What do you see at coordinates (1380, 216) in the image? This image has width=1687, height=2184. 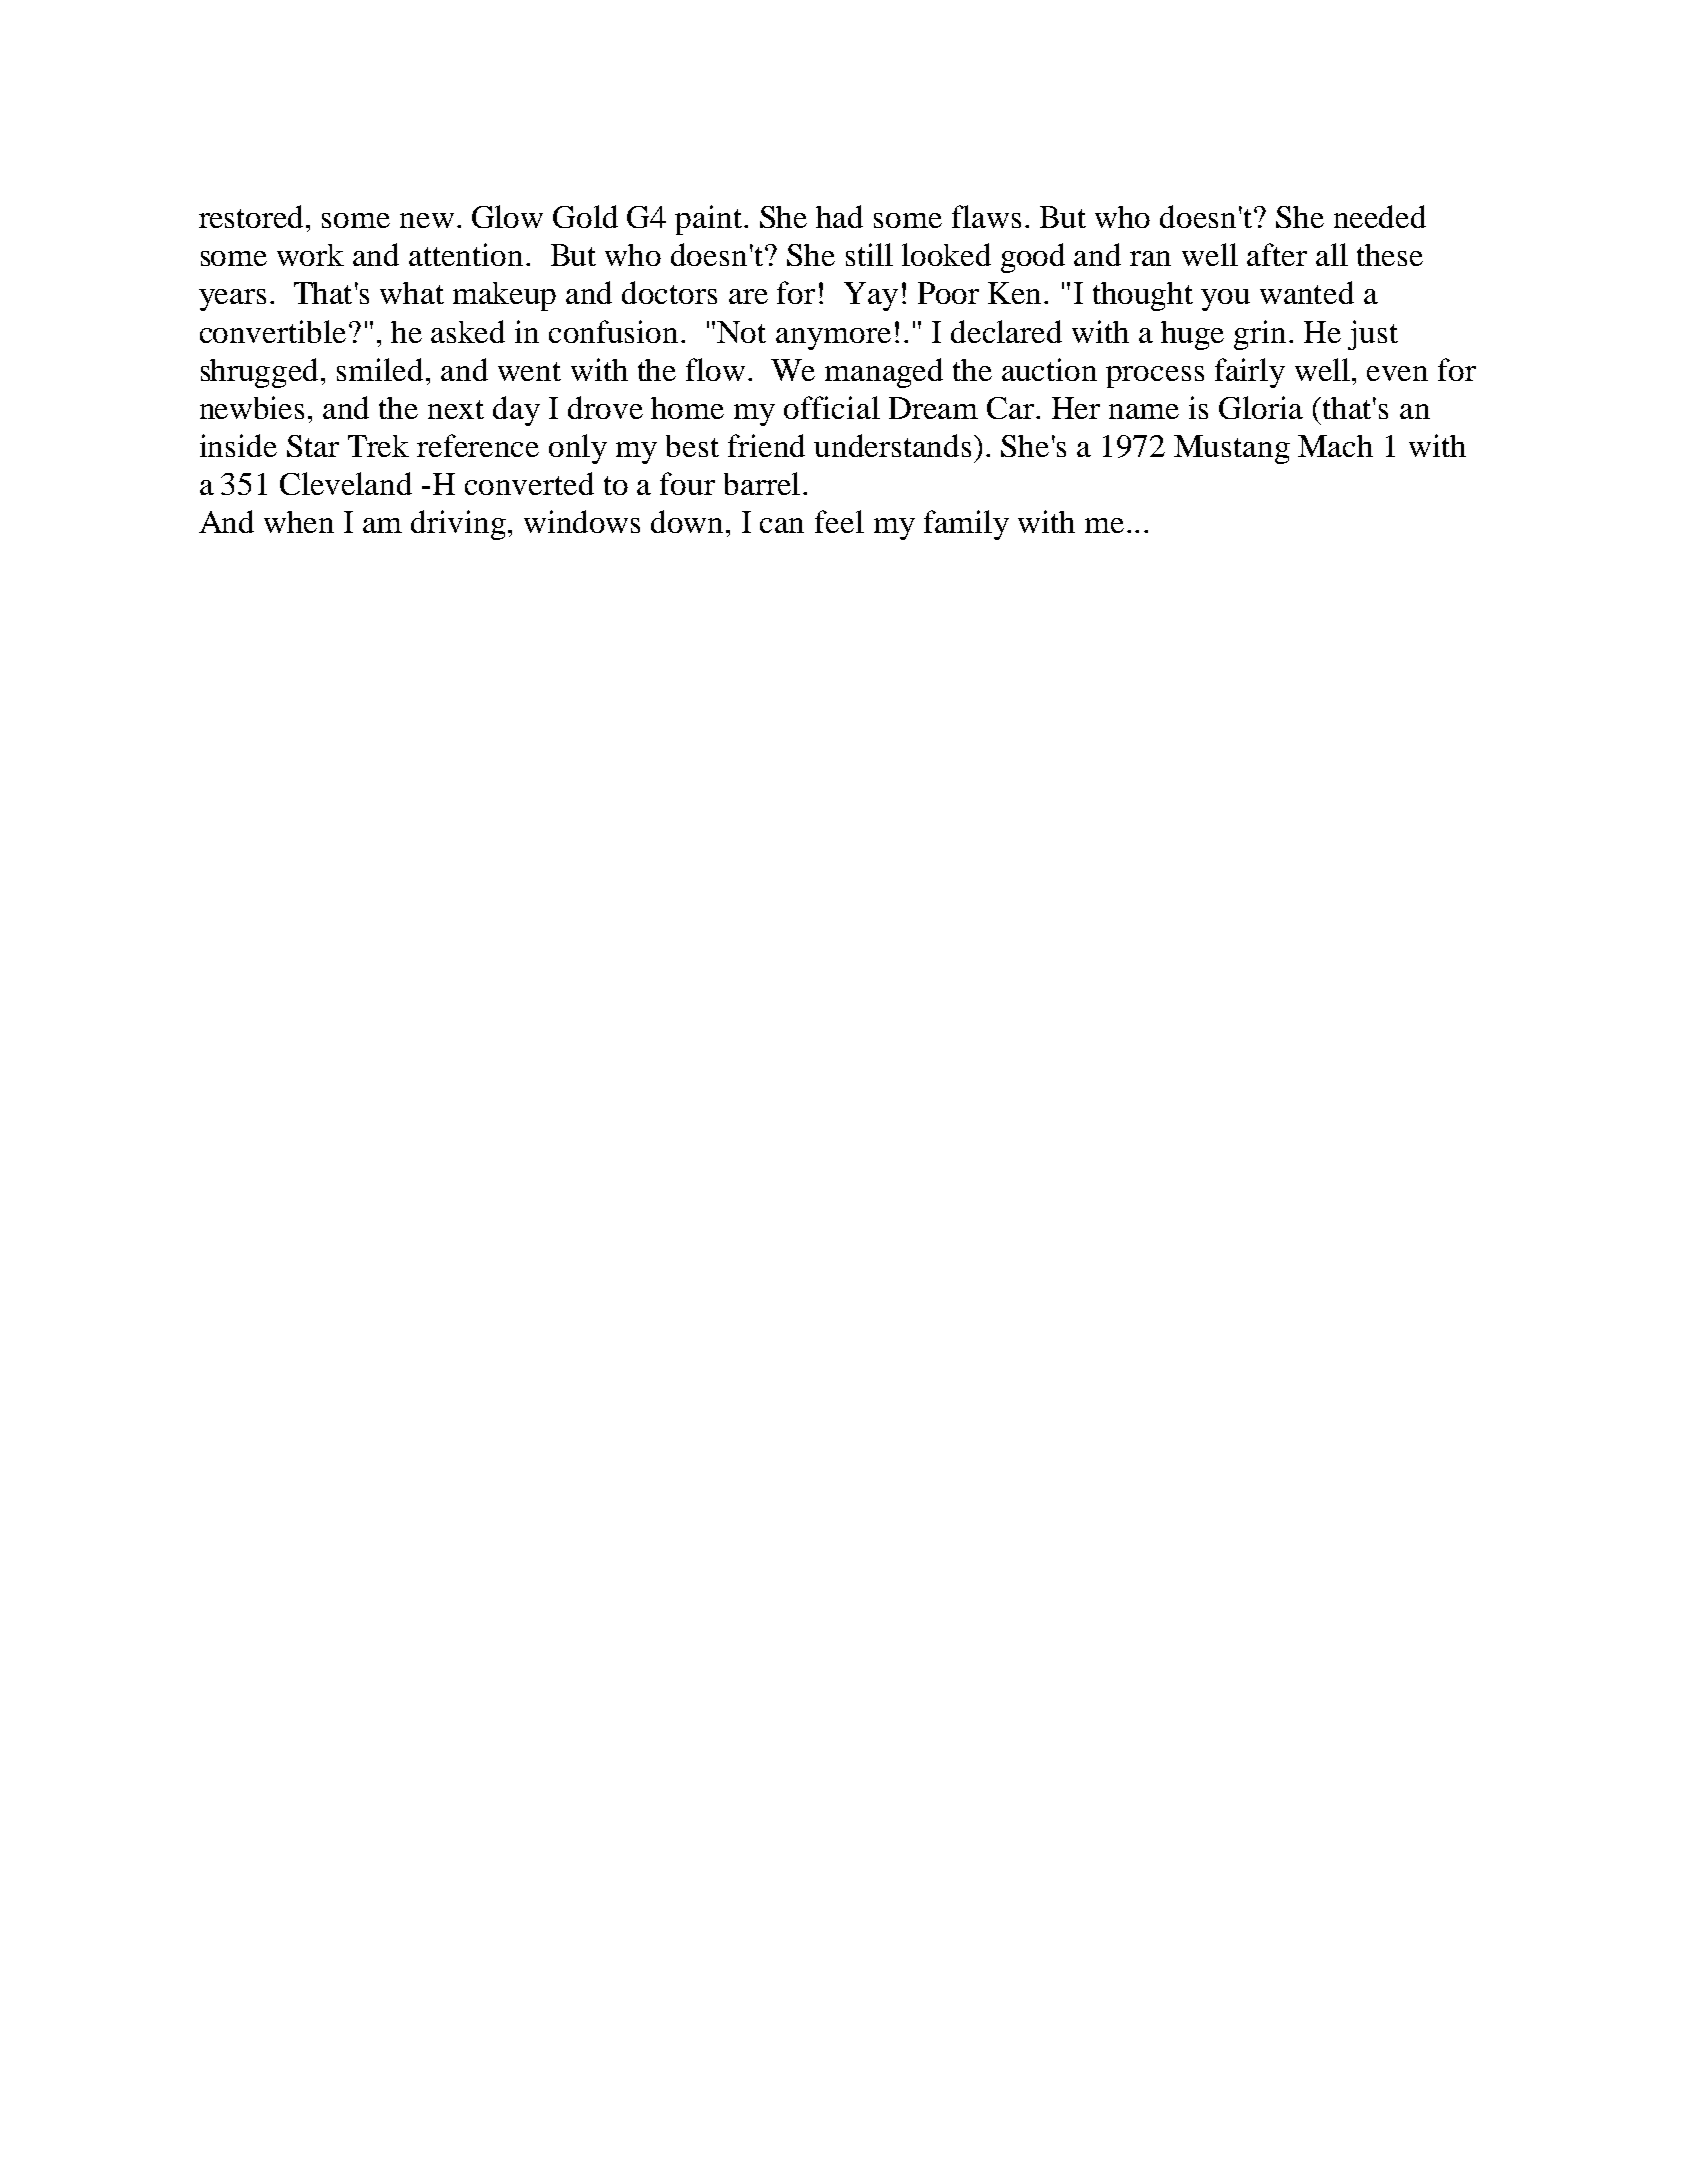 I see `needed` at bounding box center [1380, 216].
